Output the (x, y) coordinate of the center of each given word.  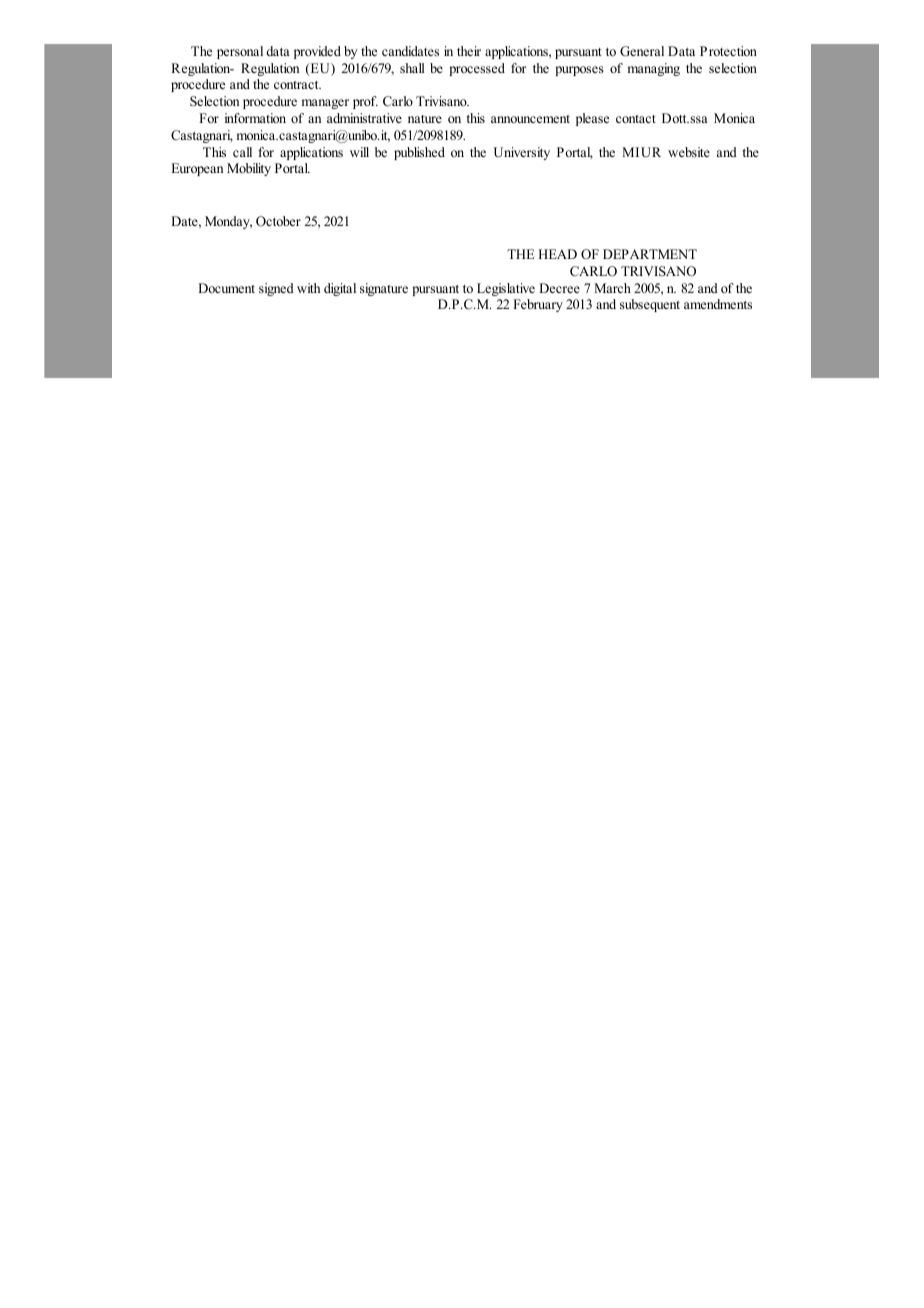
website (689, 152)
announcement (530, 119)
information (255, 118)
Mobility (249, 169)
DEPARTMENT (650, 254)
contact (636, 119)
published (419, 153)
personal (240, 52)
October (278, 221)
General (642, 51)
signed (276, 289)
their (469, 51)
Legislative (506, 289)
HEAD (557, 254)
